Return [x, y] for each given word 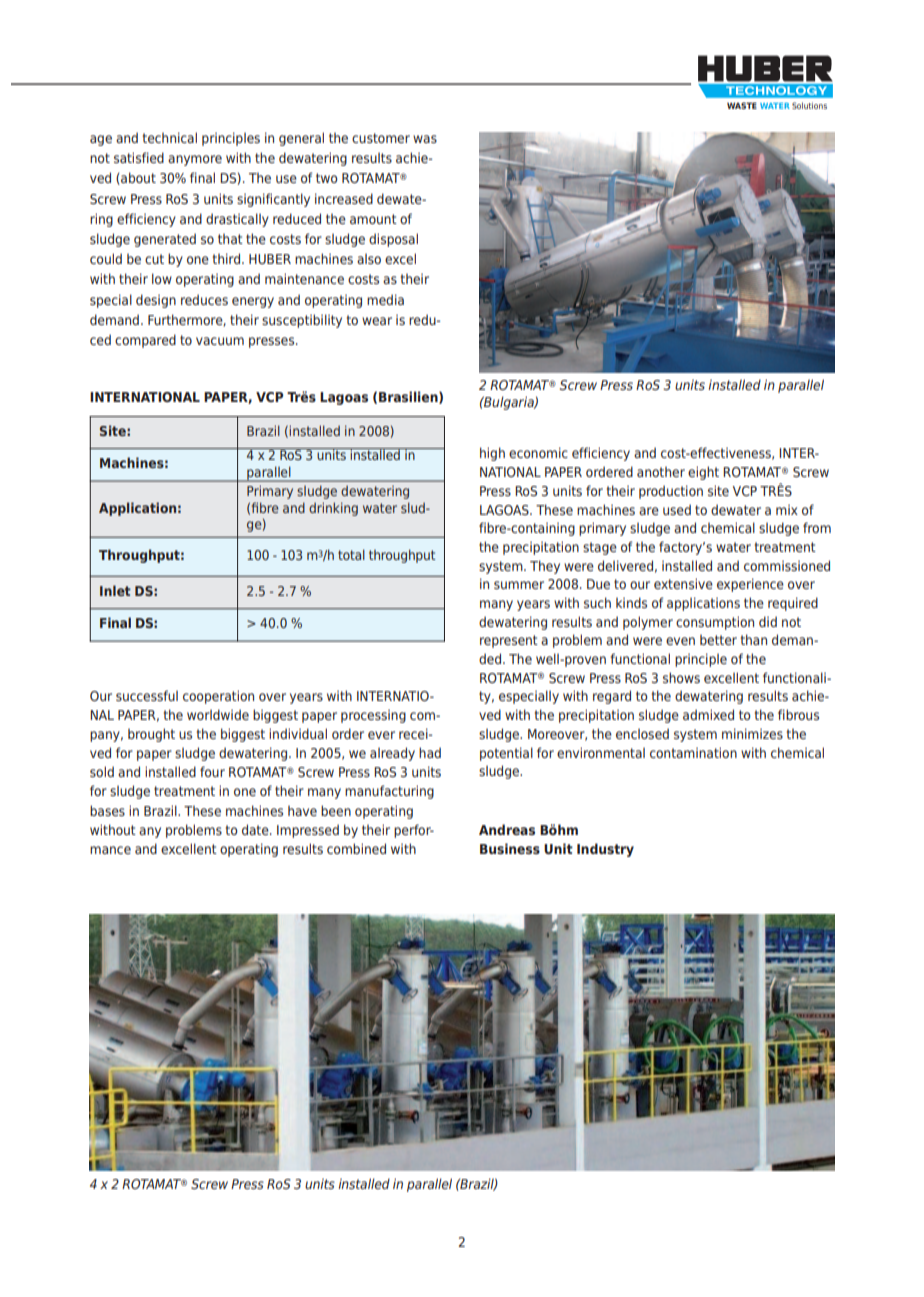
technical [170, 137]
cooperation [218, 697]
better [718, 640]
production [671, 492]
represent [509, 641]
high [492, 454]
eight [703, 473]
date [256, 829]
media [385, 299]
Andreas [507, 829]
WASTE [742, 105]
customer [381, 138]
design [156, 301]
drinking [333, 509]
